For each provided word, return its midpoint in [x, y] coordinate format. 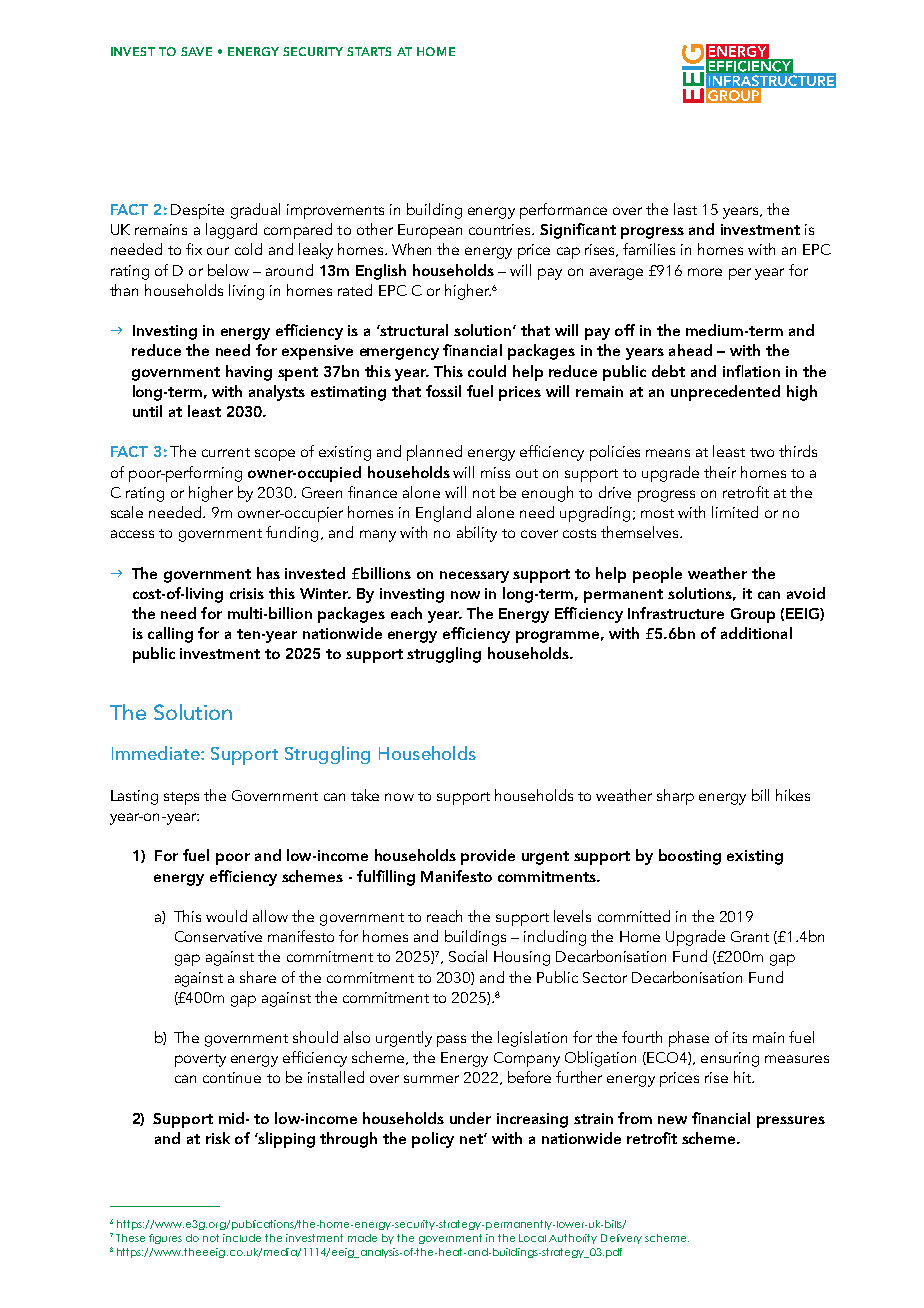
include [242, 1238]
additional [756, 633]
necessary [474, 577]
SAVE [196, 51]
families [649, 249]
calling [170, 635]
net [472, 1139]
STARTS [369, 51]
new [672, 1120]
